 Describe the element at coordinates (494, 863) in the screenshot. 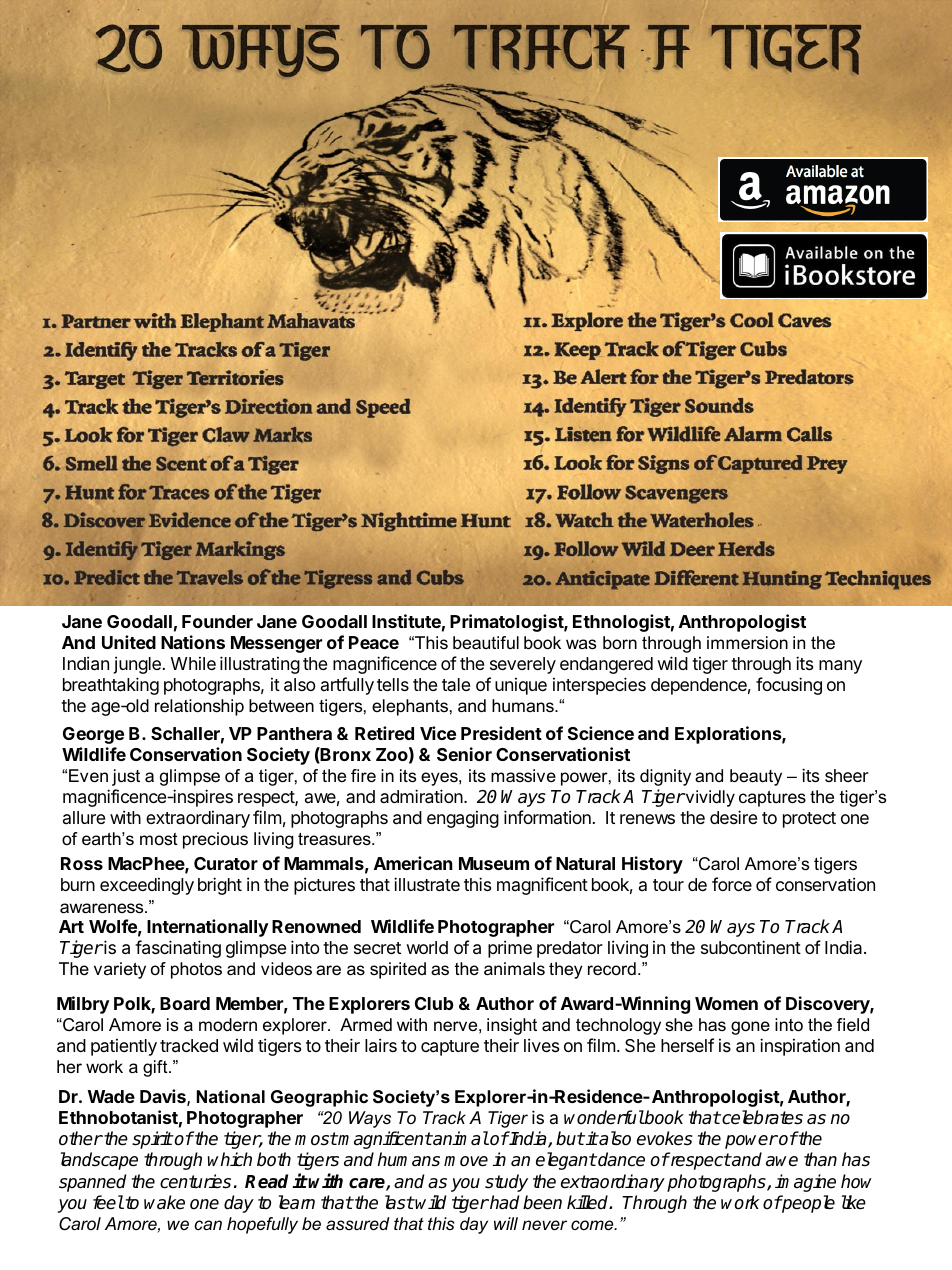

I see `Museum` at that location.
